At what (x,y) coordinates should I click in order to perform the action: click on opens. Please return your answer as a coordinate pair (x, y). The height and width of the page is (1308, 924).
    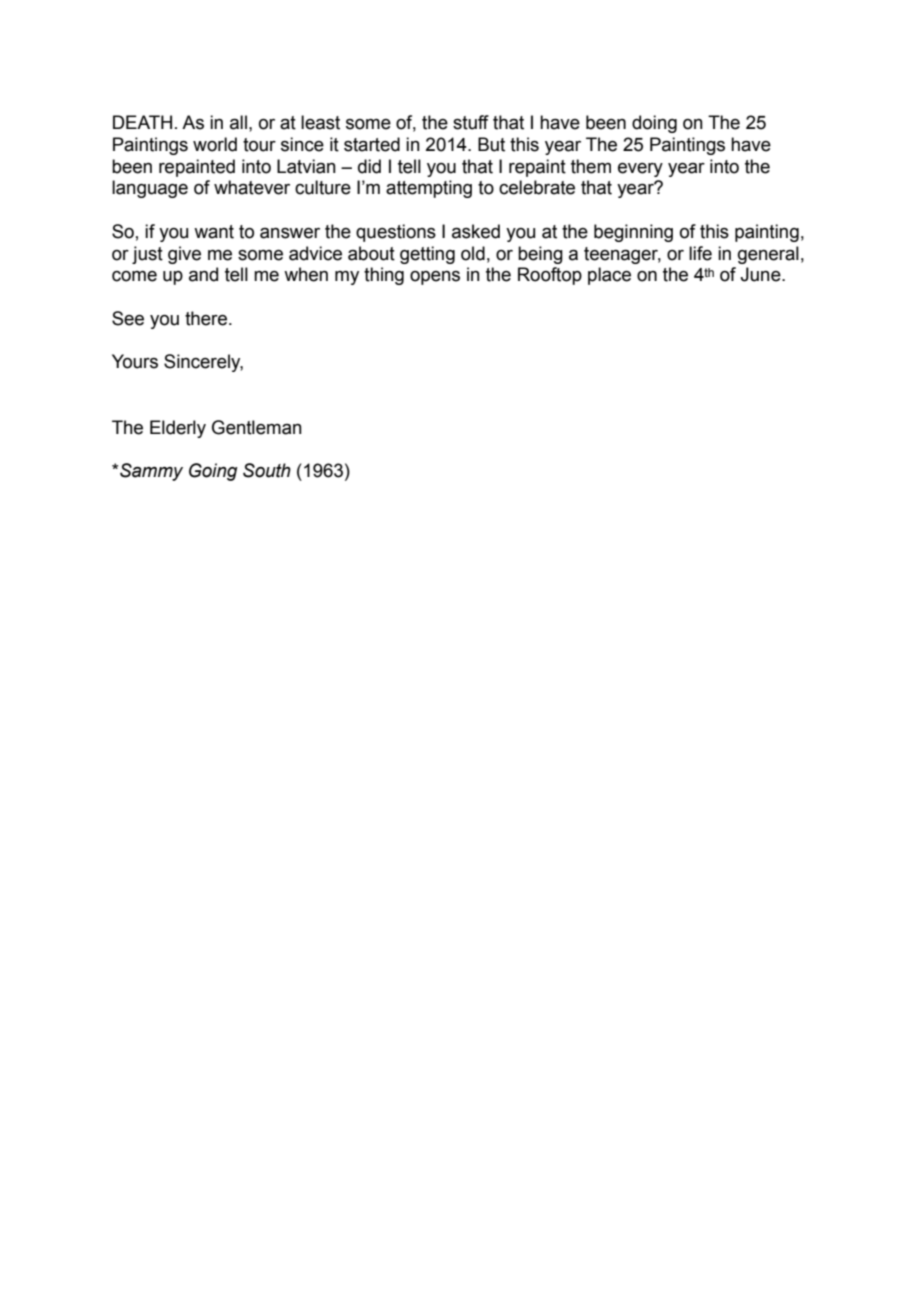
    Looking at the image, I should click on (435, 278).
